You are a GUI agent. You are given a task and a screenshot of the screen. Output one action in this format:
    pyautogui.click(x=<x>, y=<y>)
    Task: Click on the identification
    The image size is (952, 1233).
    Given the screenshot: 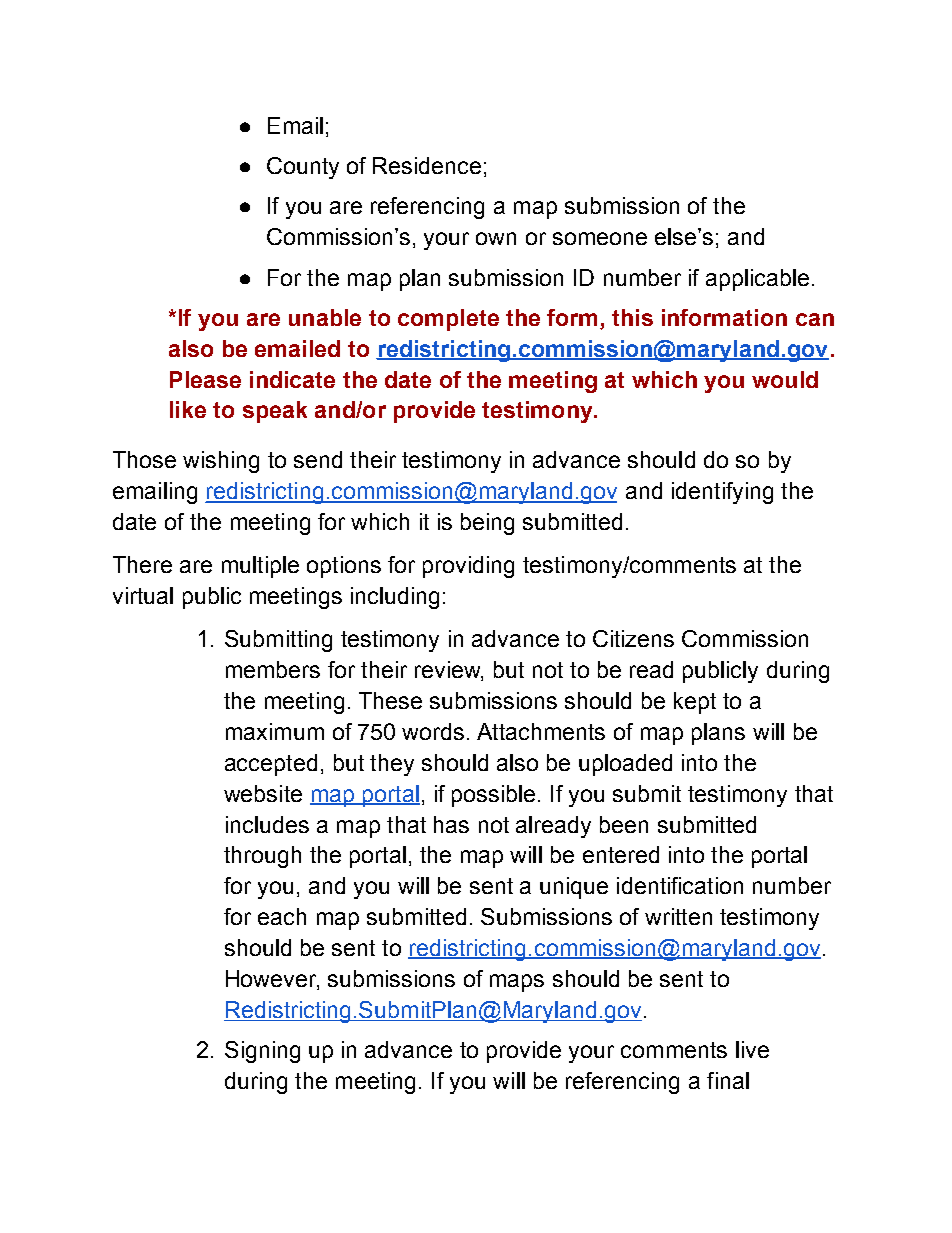 What is the action you would take?
    pyautogui.click(x=680, y=885)
